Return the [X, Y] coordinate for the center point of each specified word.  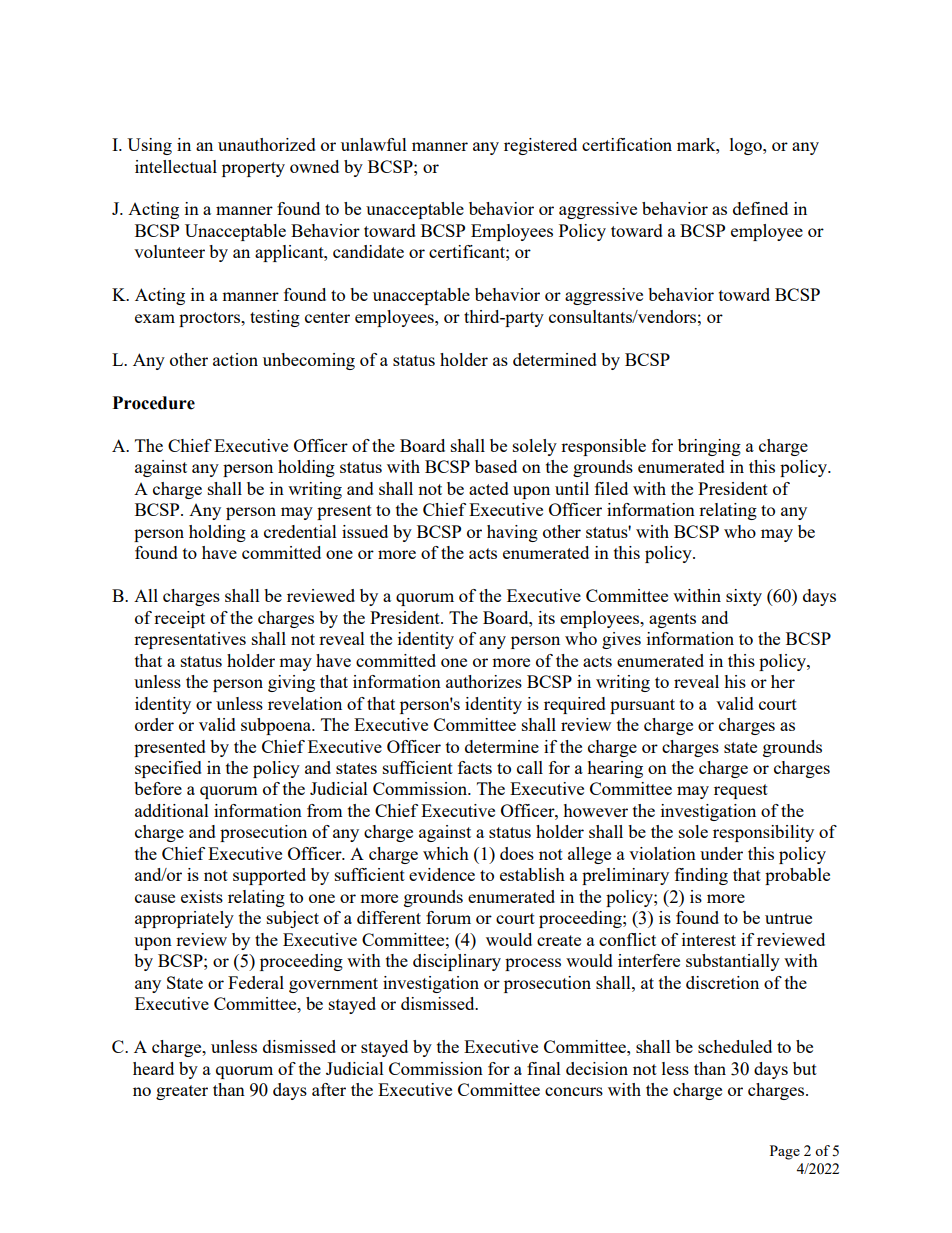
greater [182, 1092]
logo [747, 146]
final [544, 1068]
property [253, 169]
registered [540, 146]
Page [785, 1152]
